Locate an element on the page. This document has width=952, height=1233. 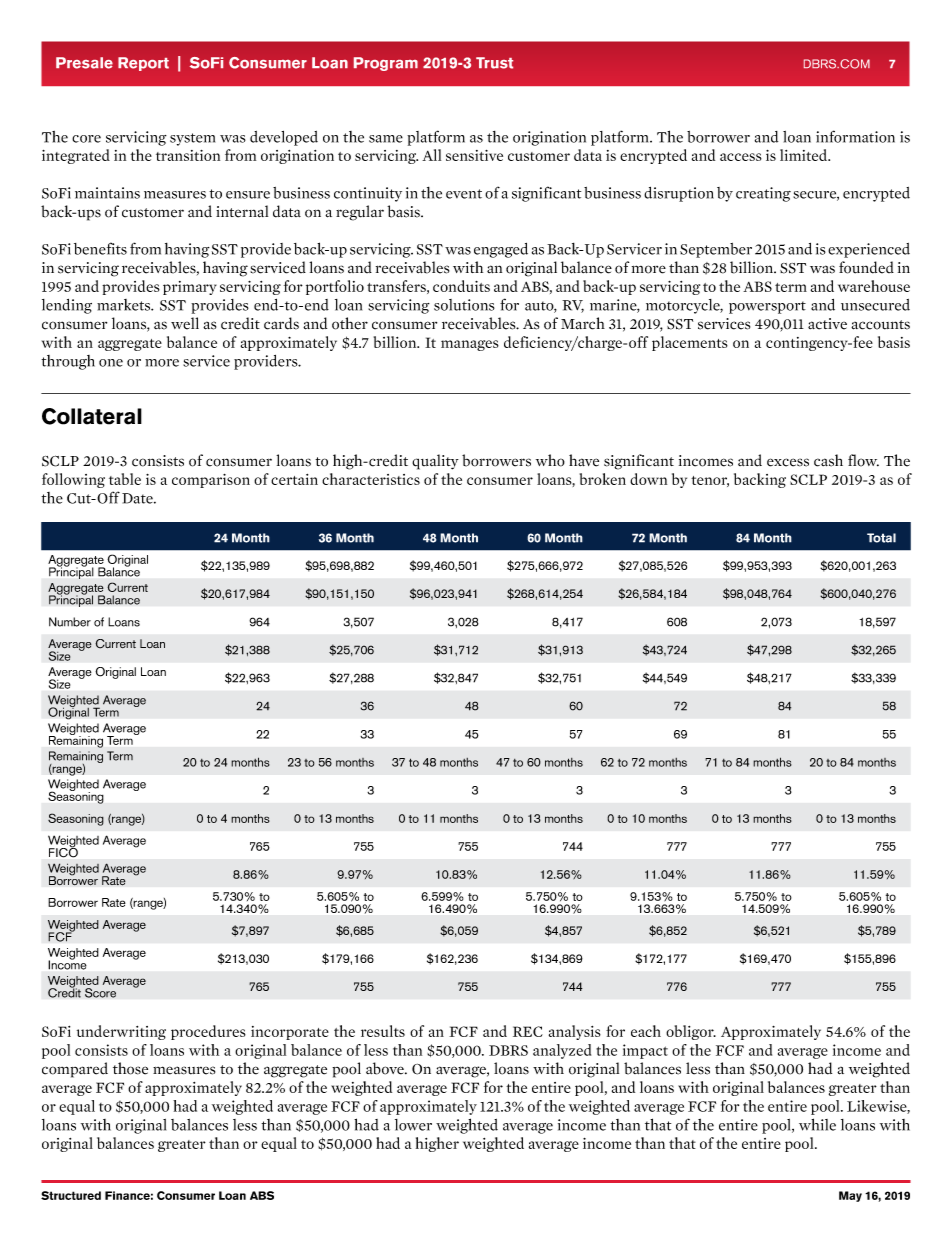
results is located at coordinates (383, 1031).
